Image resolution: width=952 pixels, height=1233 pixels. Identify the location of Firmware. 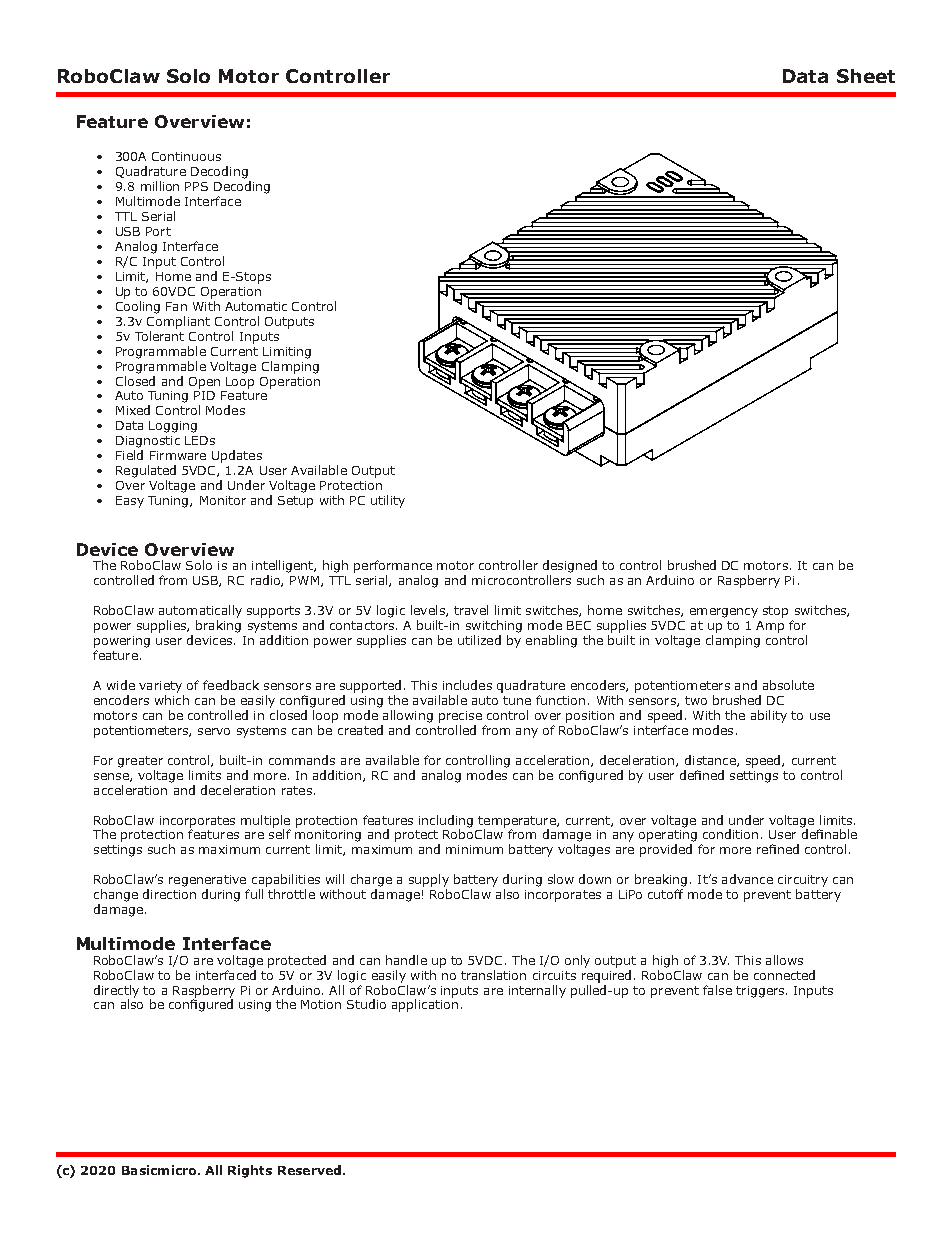
(178, 455).
